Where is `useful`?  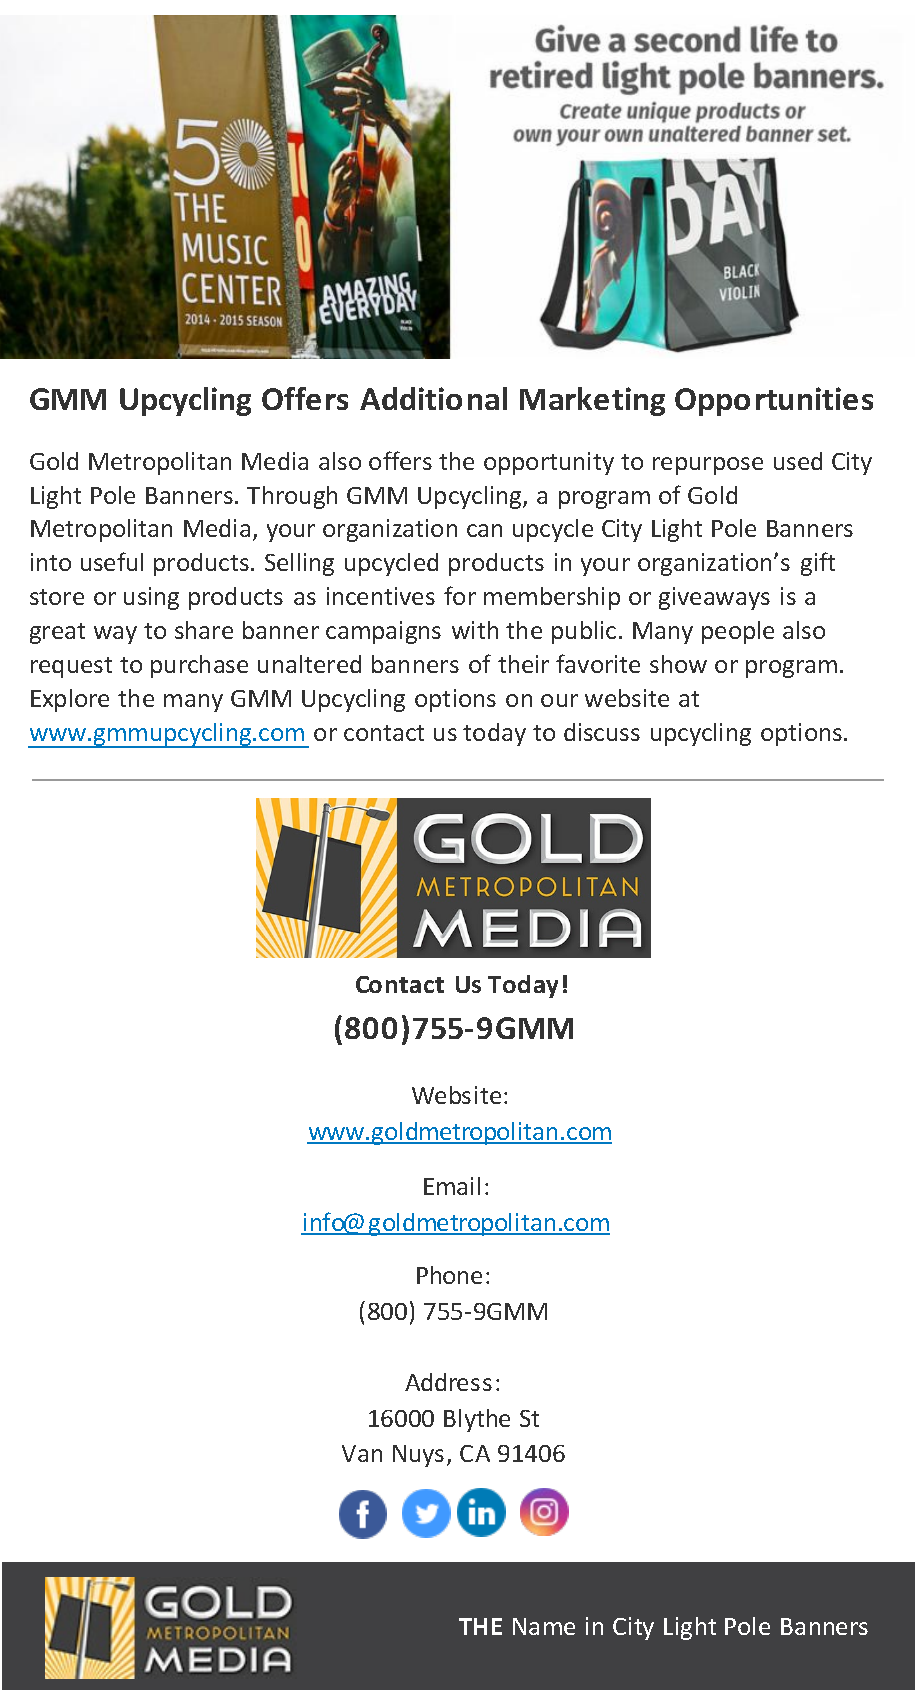 useful is located at coordinates (112, 561).
